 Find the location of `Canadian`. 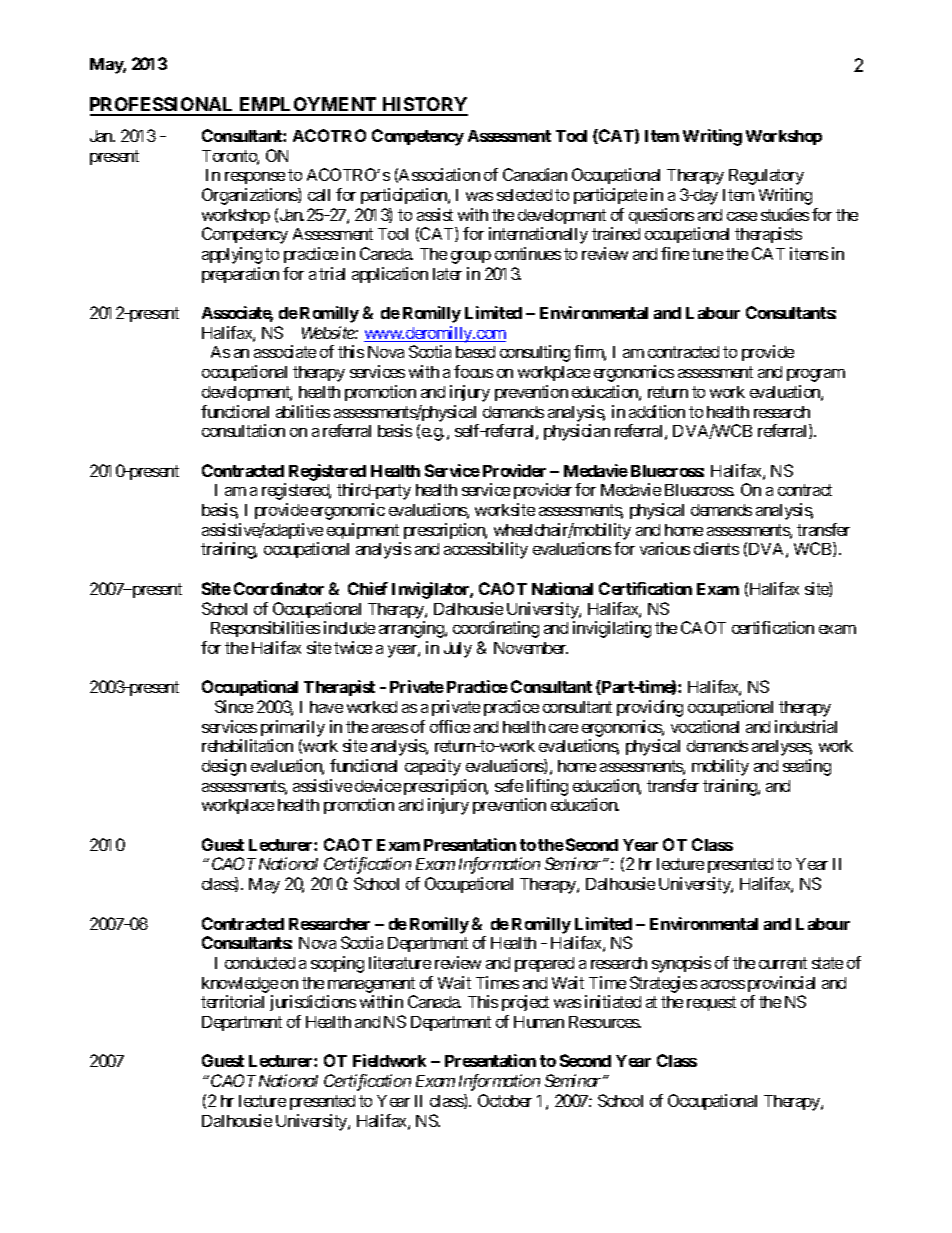

Canadian is located at coordinates (535, 174).
